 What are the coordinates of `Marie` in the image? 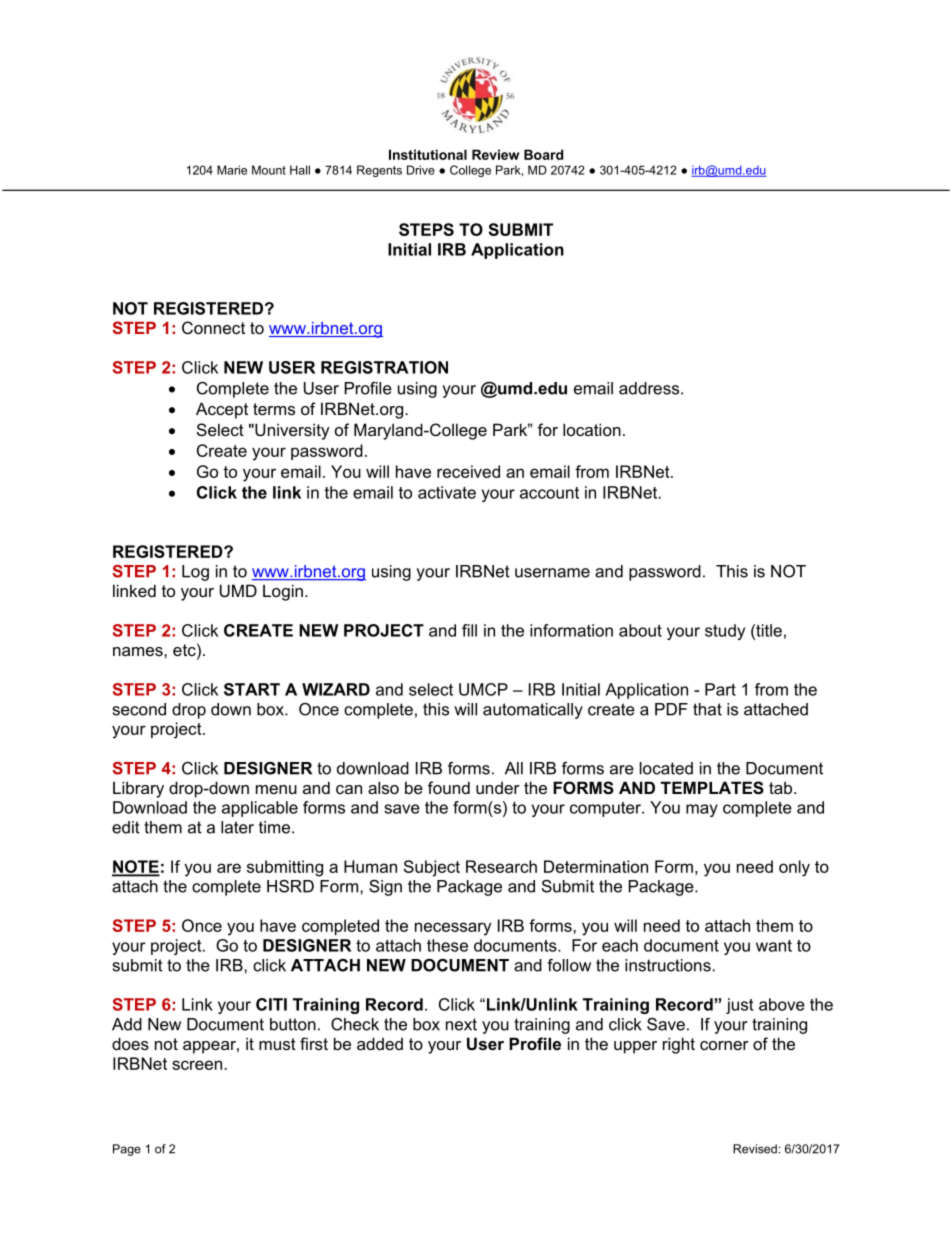 It's located at (232, 170).
